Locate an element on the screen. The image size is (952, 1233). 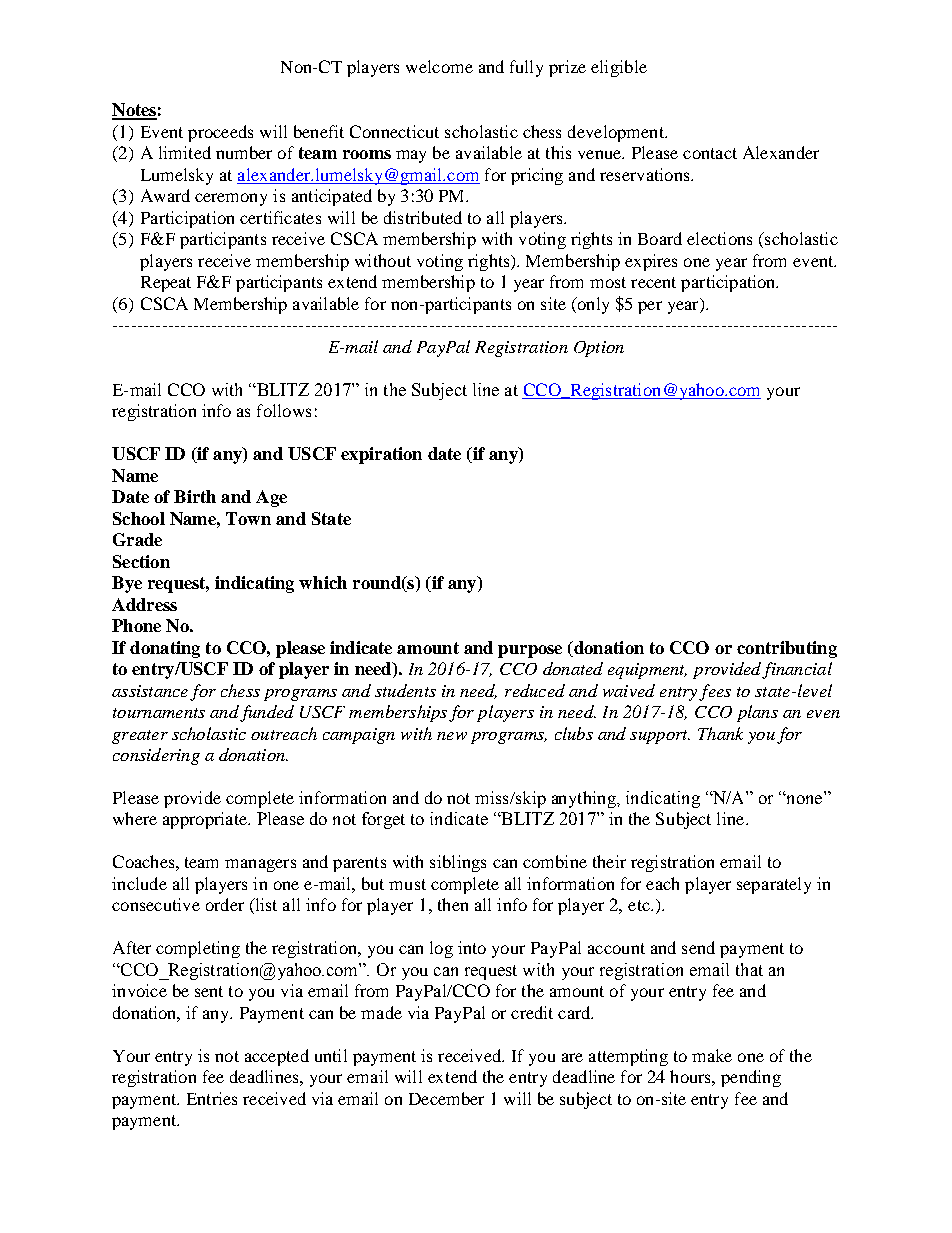
new is located at coordinates (452, 736).
